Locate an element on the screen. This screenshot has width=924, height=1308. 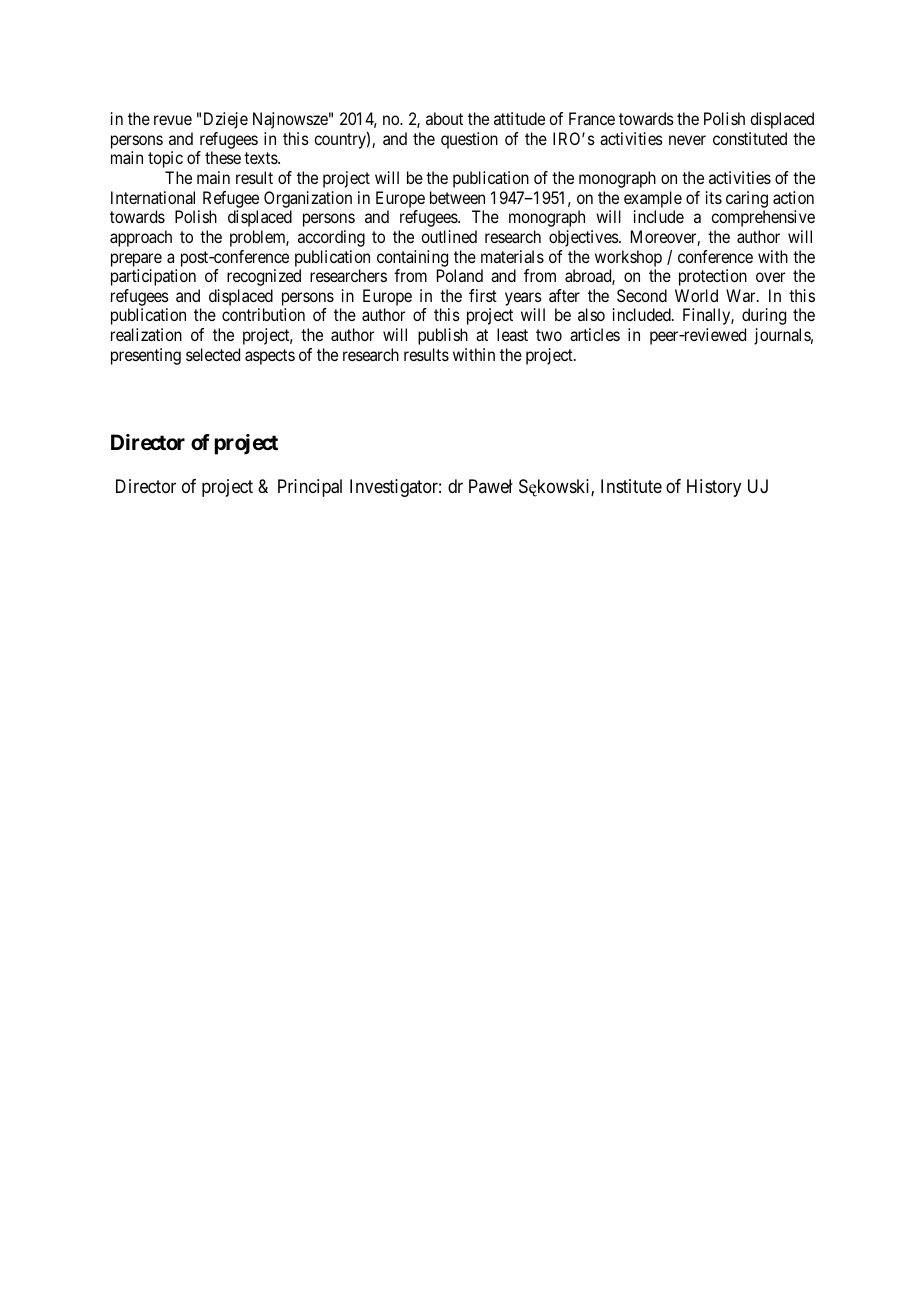
question is located at coordinates (469, 140).
